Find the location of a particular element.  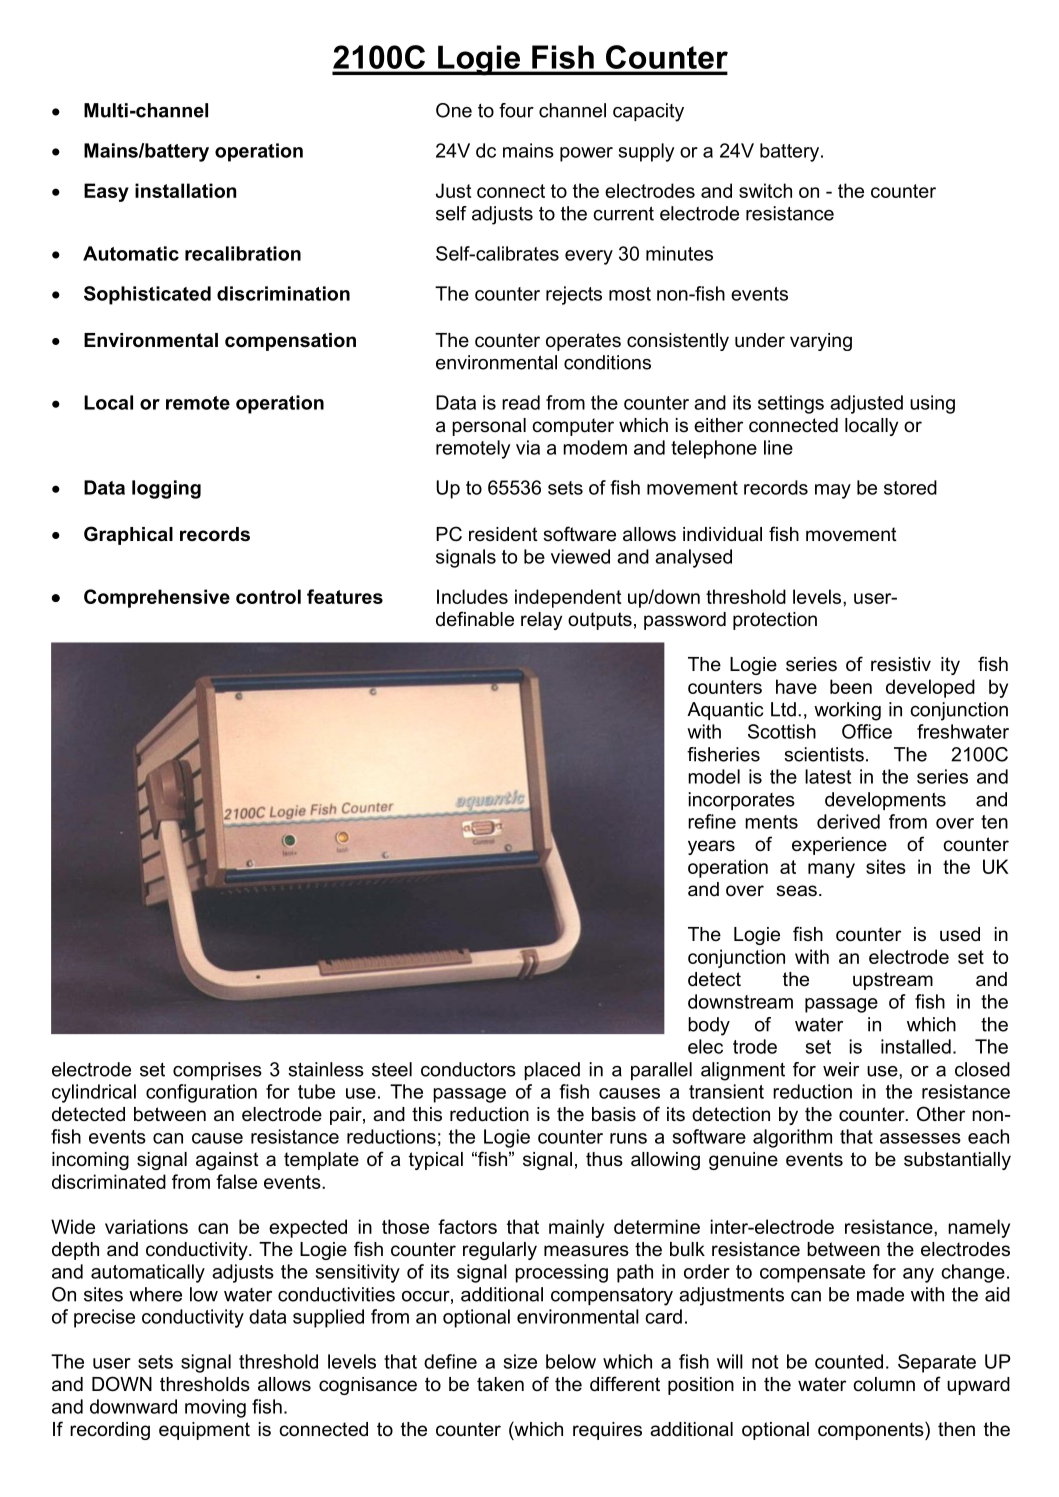

switch is located at coordinates (765, 190).
